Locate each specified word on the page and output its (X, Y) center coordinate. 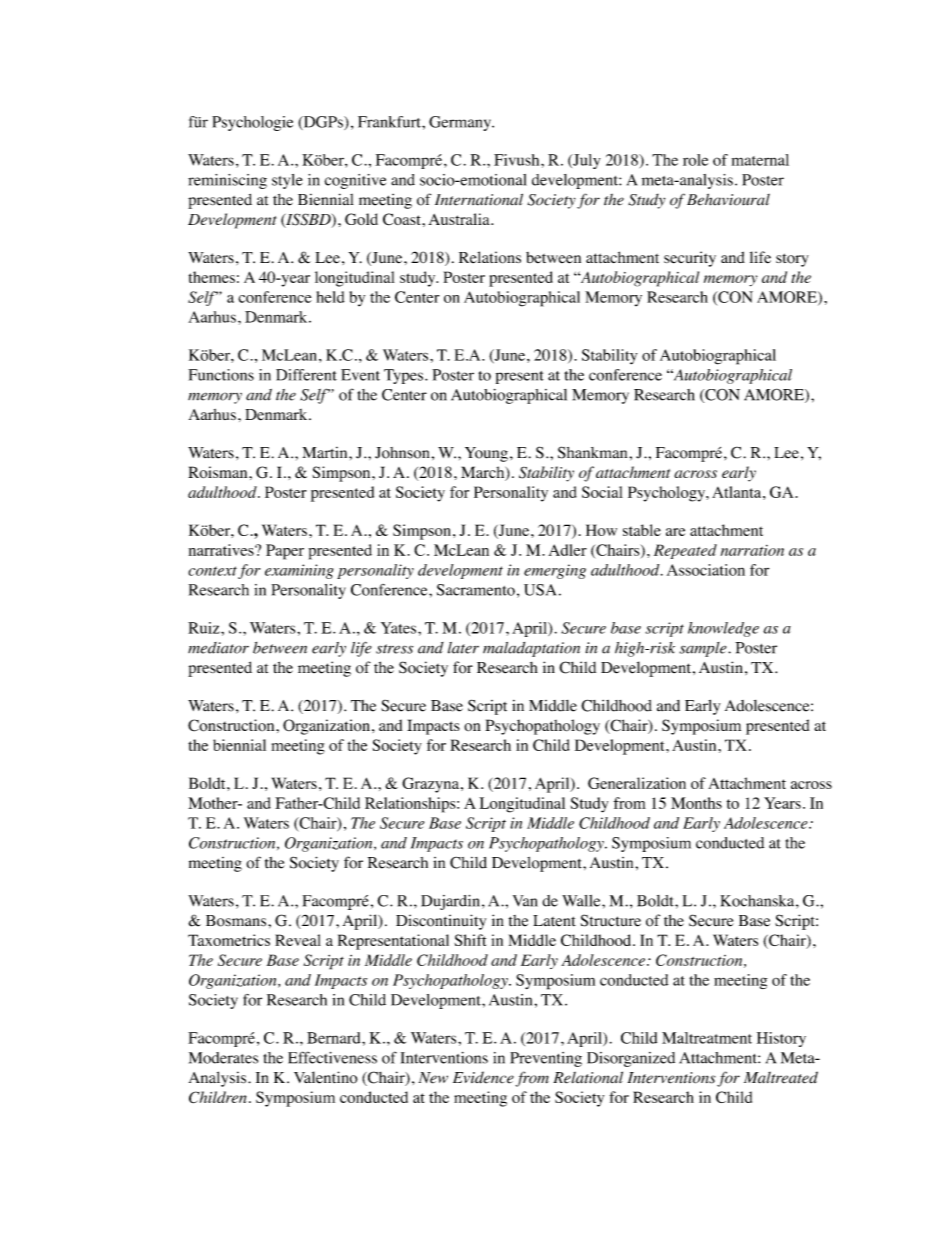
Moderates (223, 1058)
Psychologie (252, 123)
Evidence (483, 1077)
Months (696, 803)
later (463, 648)
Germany (461, 123)
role (695, 160)
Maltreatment (707, 1038)
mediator (218, 648)
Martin (326, 453)
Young (486, 454)
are (675, 532)
